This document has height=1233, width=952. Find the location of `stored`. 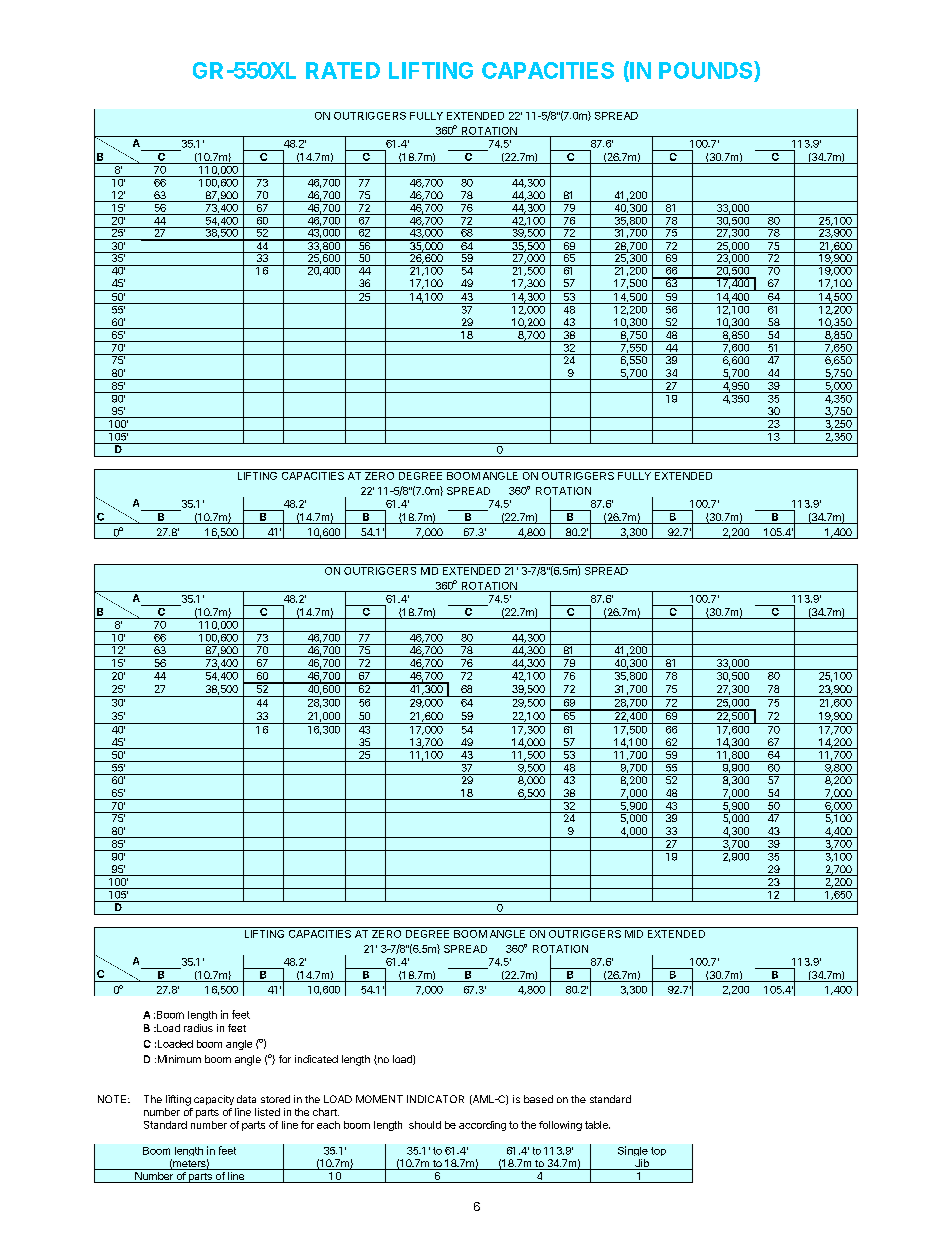

stored is located at coordinates (275, 1099).
